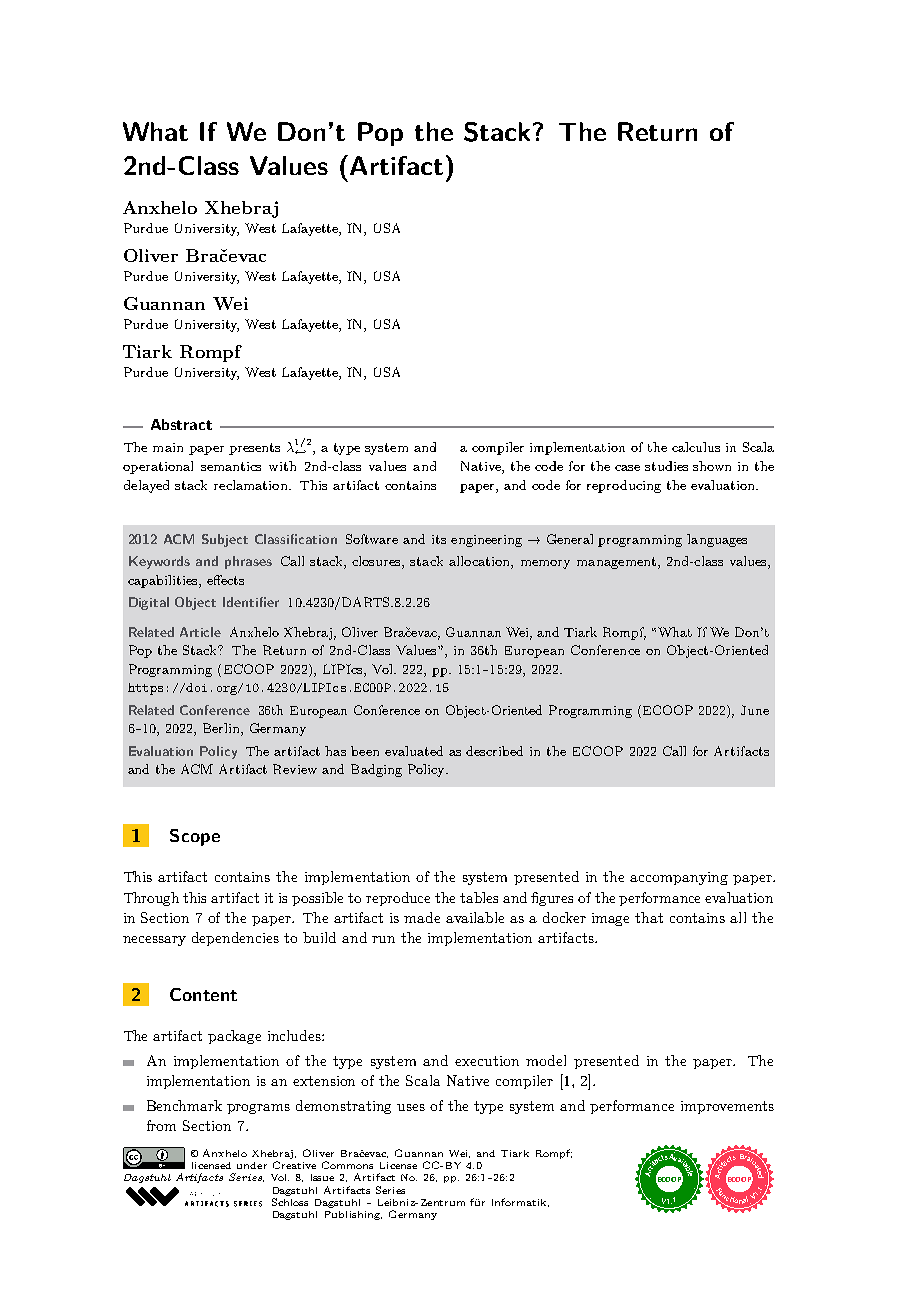 The width and height of the screenshot is (924, 1308). I want to click on semantics, so click(231, 466).
